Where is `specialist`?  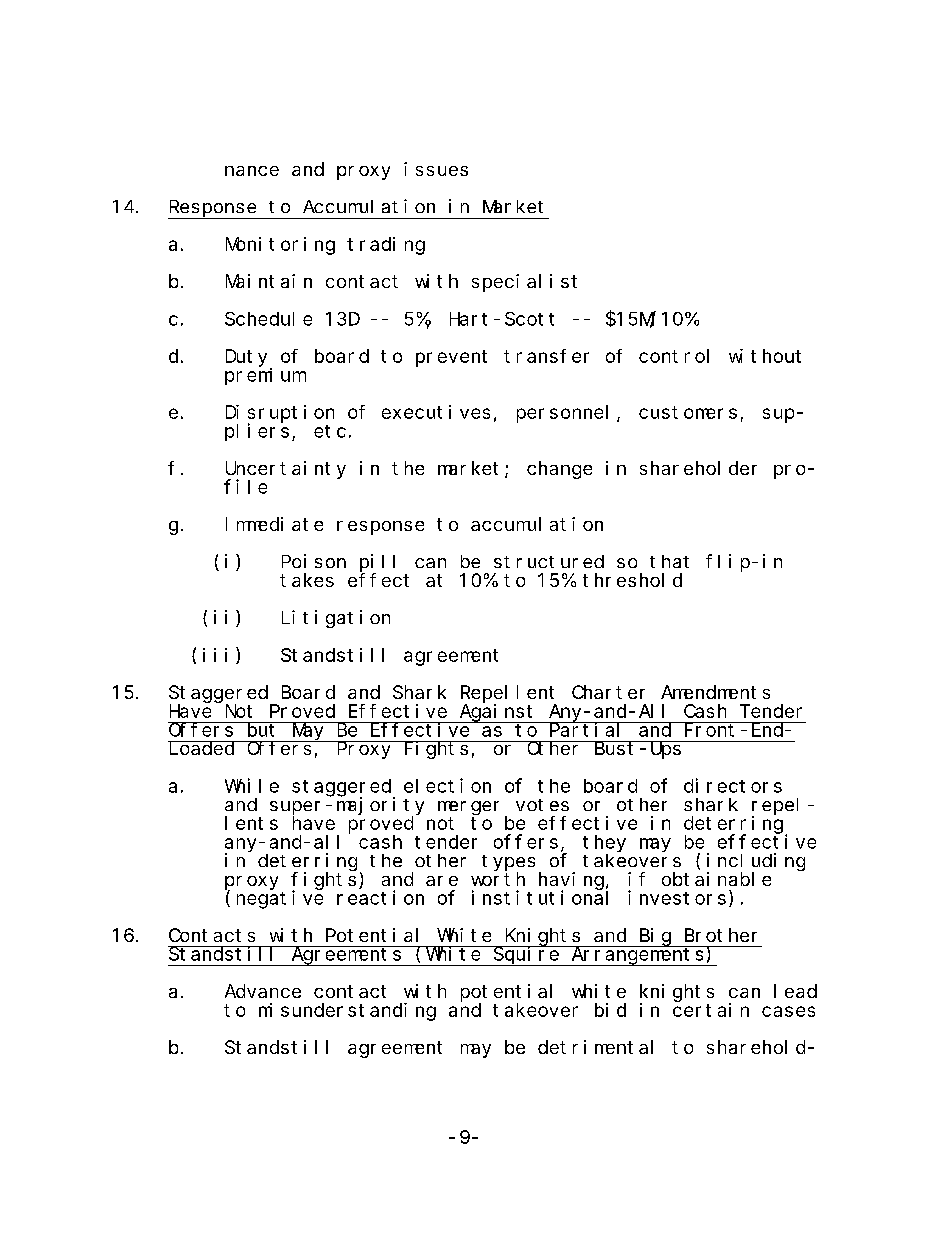
specialist is located at coordinates (524, 283).
